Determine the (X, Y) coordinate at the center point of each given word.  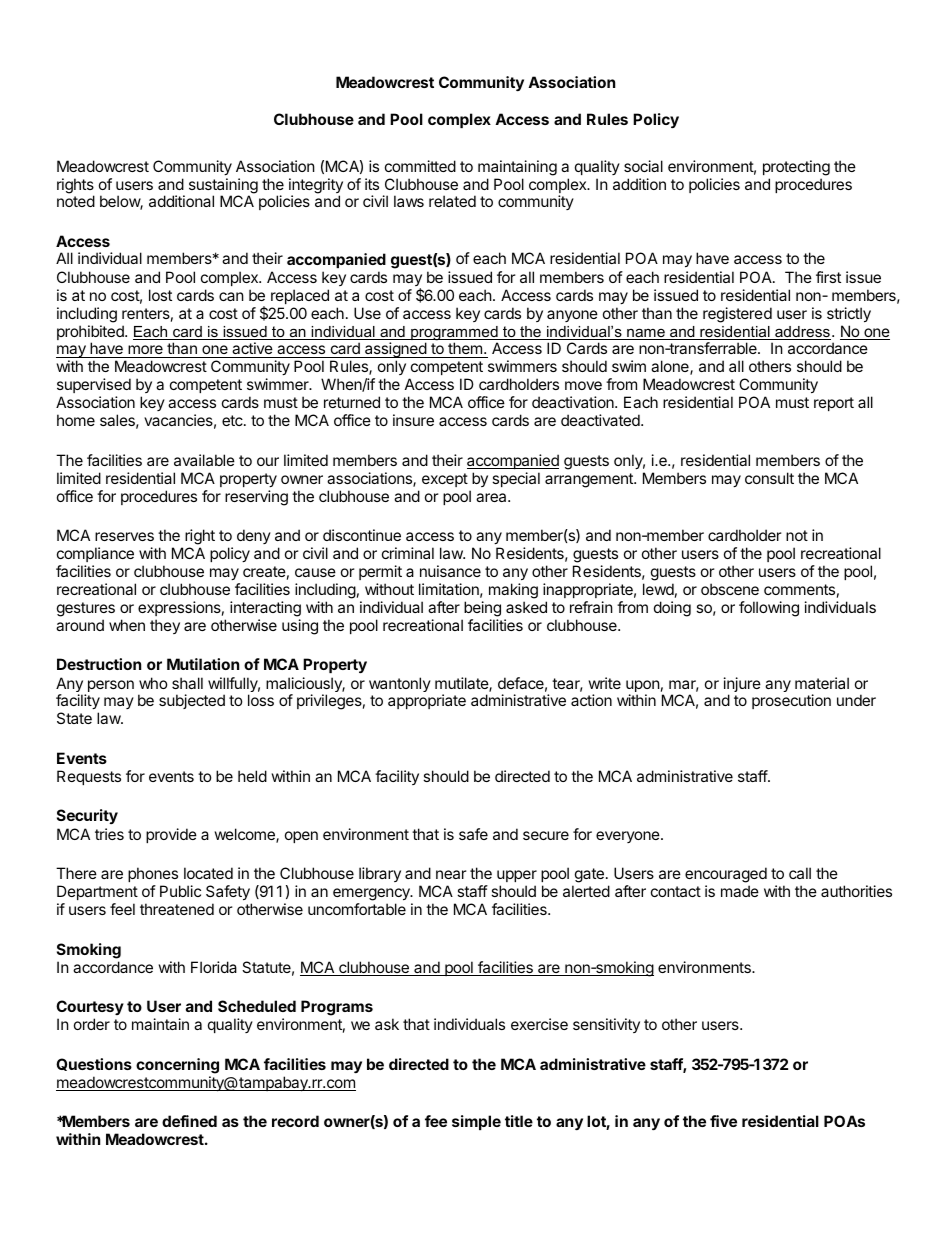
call (800, 873)
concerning (177, 1066)
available (204, 460)
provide (171, 835)
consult (769, 478)
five (723, 1121)
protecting (796, 168)
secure (546, 835)
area (492, 497)
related (452, 201)
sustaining (223, 187)
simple (476, 1122)
